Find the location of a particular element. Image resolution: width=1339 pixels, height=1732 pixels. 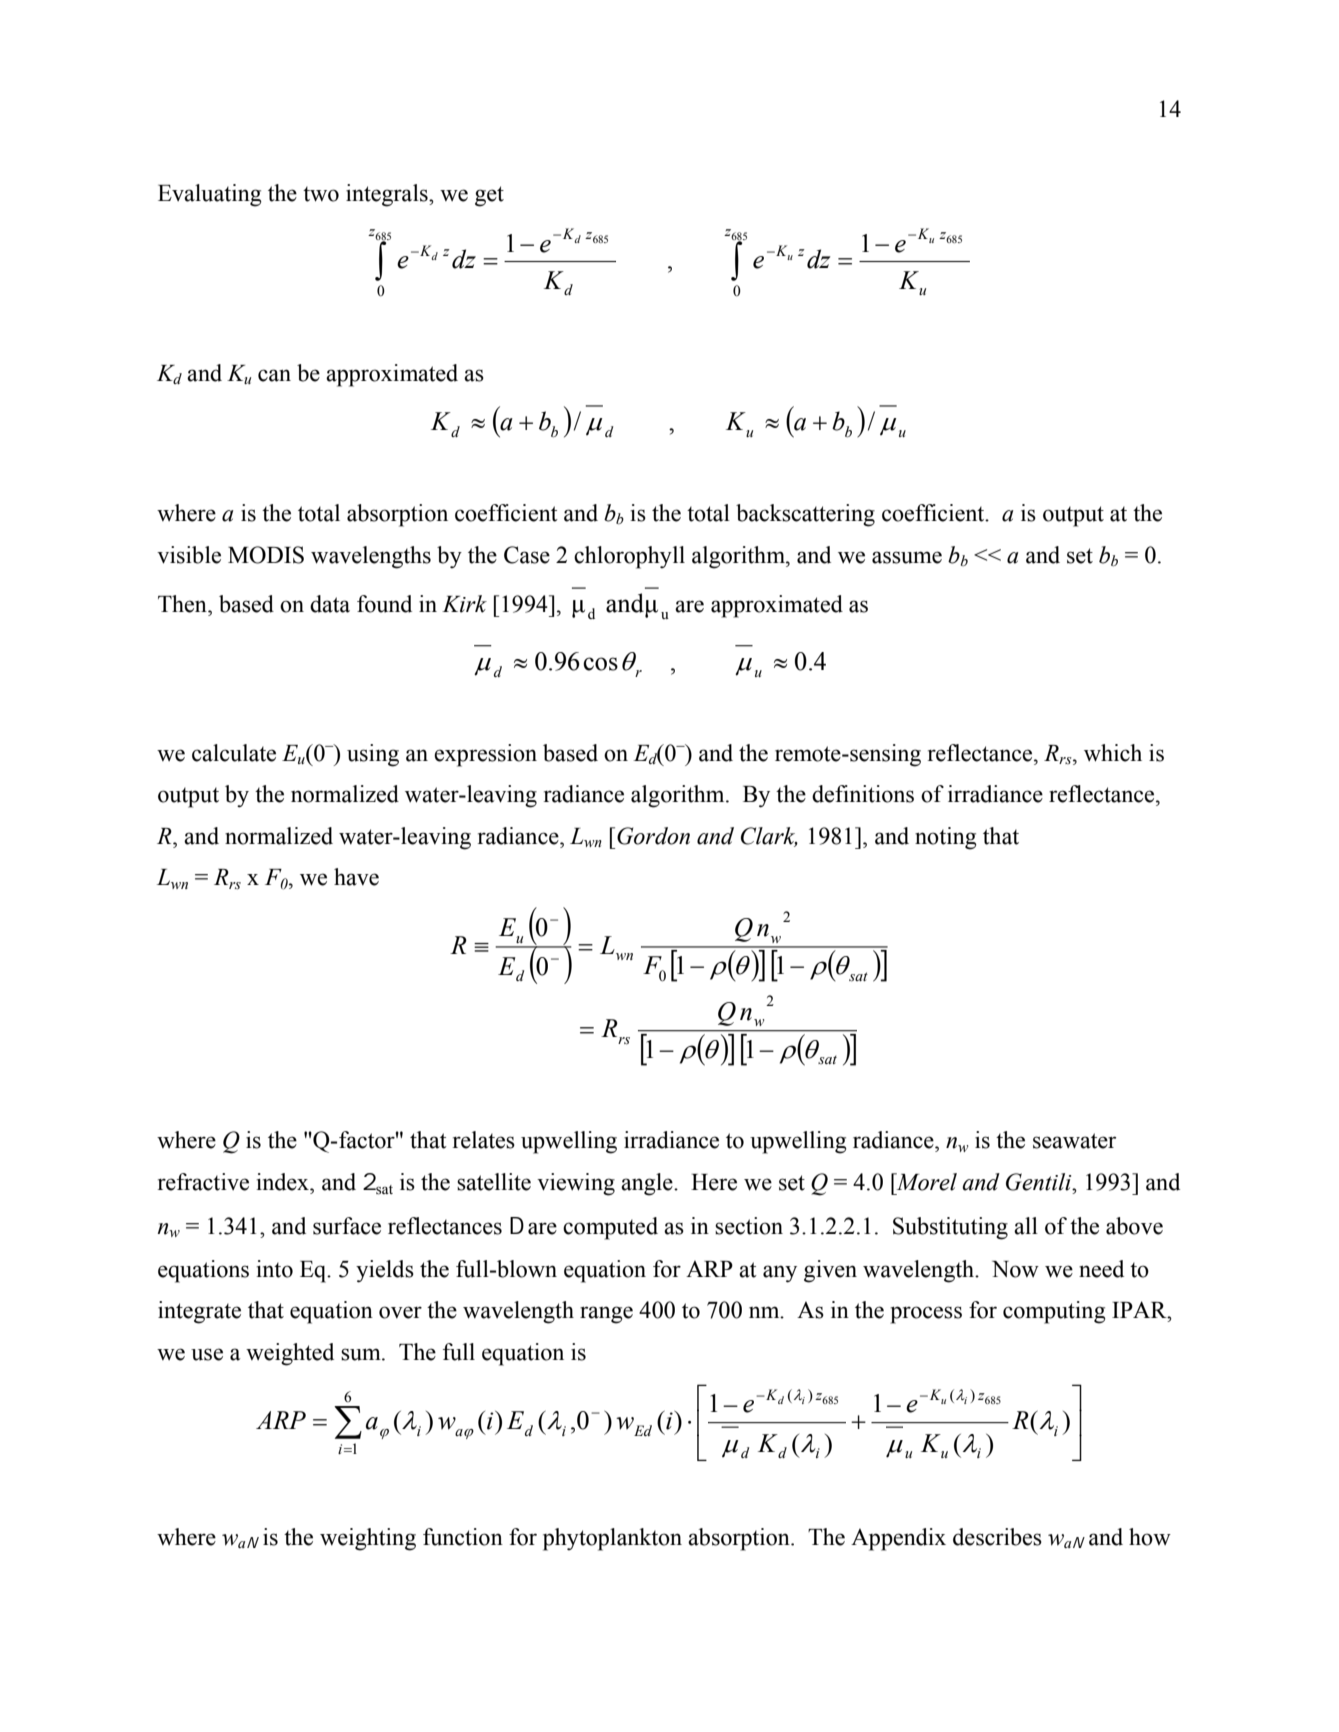

Clark is located at coordinates (769, 837).
